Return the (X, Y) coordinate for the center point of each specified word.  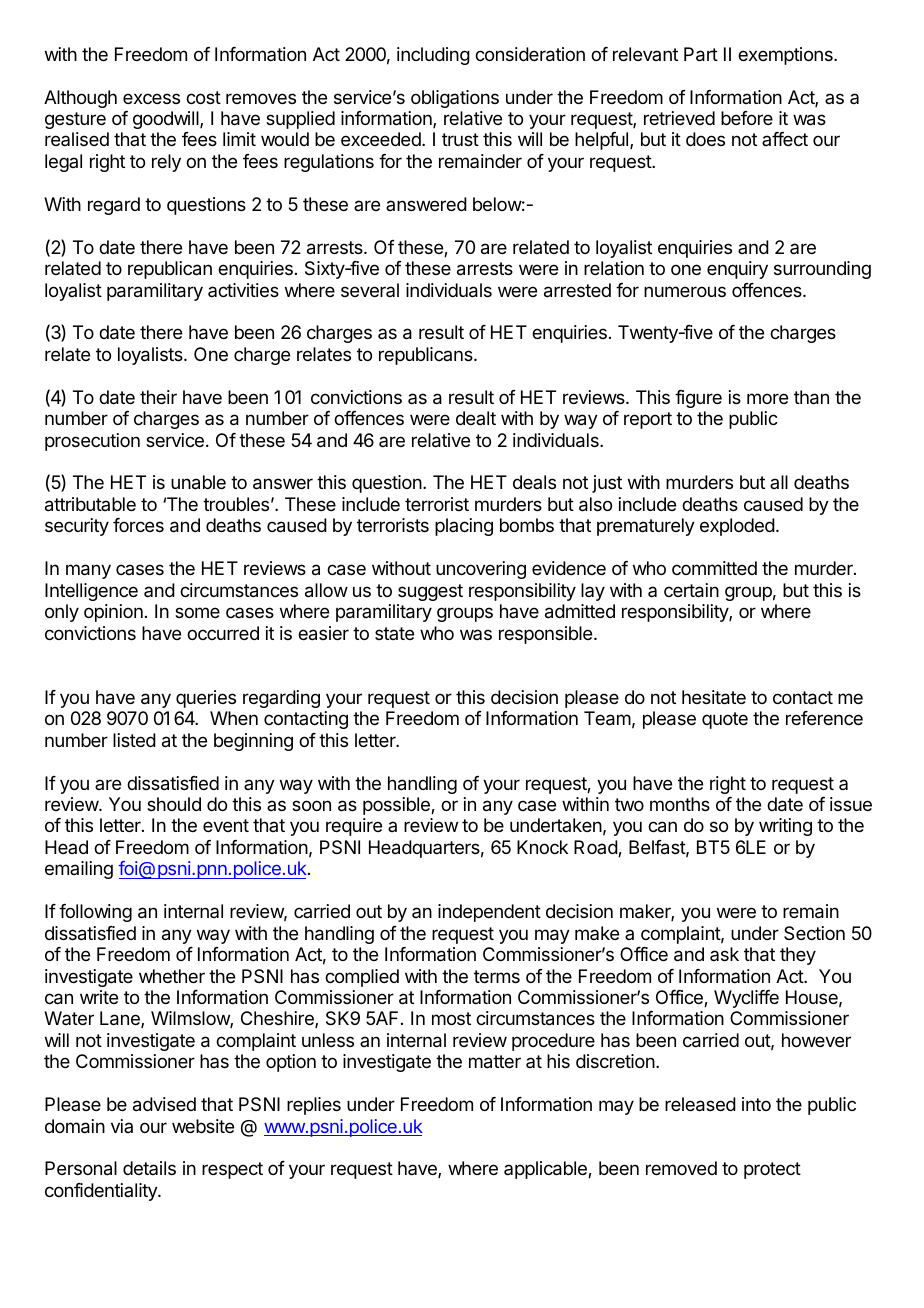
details (149, 1168)
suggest (430, 592)
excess (151, 98)
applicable (546, 1170)
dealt (476, 418)
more (767, 398)
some (197, 612)
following (95, 913)
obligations (455, 99)
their (158, 397)
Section (814, 933)
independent (489, 913)
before (747, 118)
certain (691, 590)
